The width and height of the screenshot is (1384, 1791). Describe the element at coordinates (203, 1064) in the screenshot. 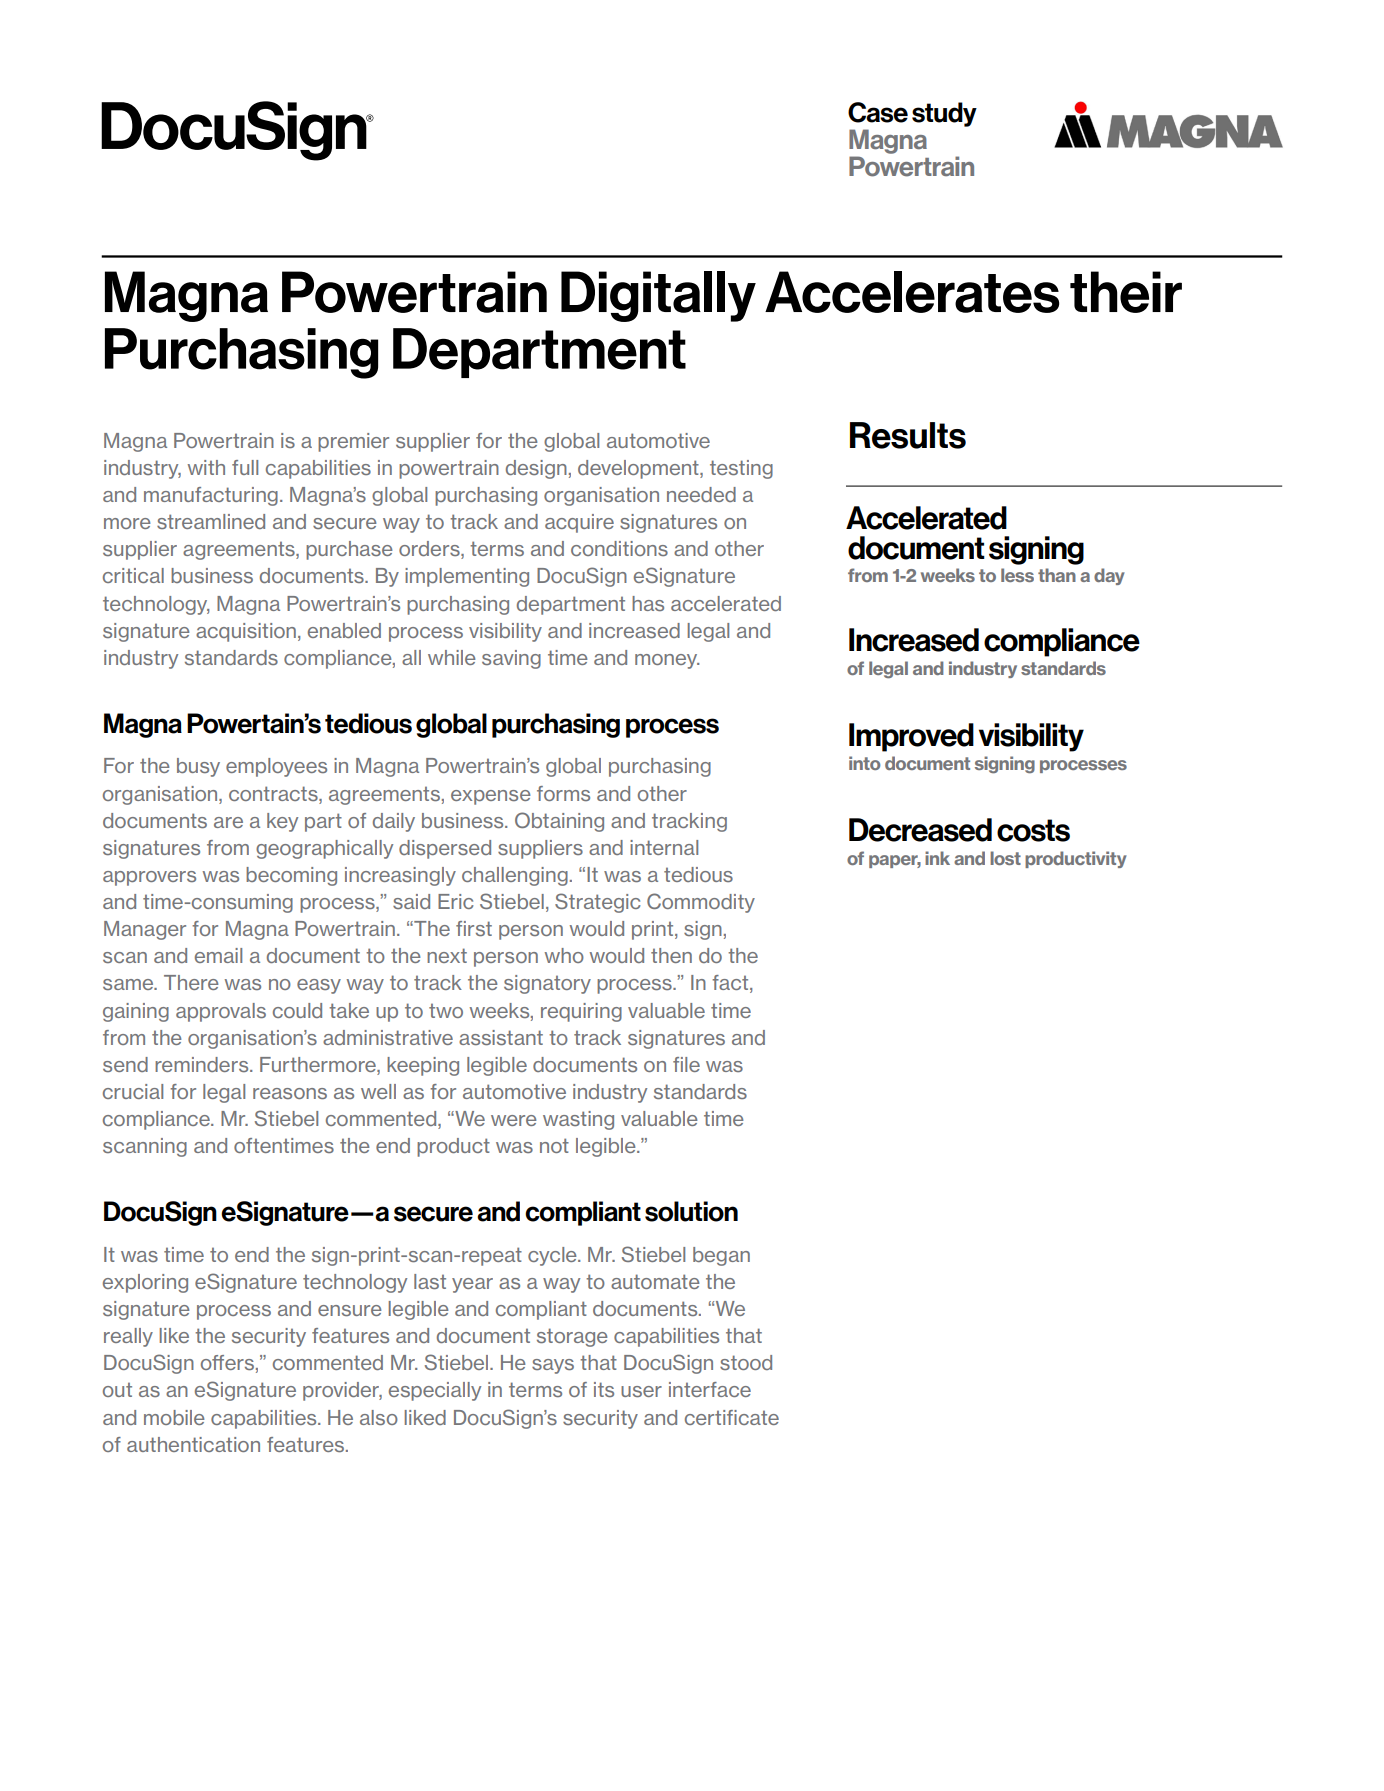

I see `reminders` at that location.
